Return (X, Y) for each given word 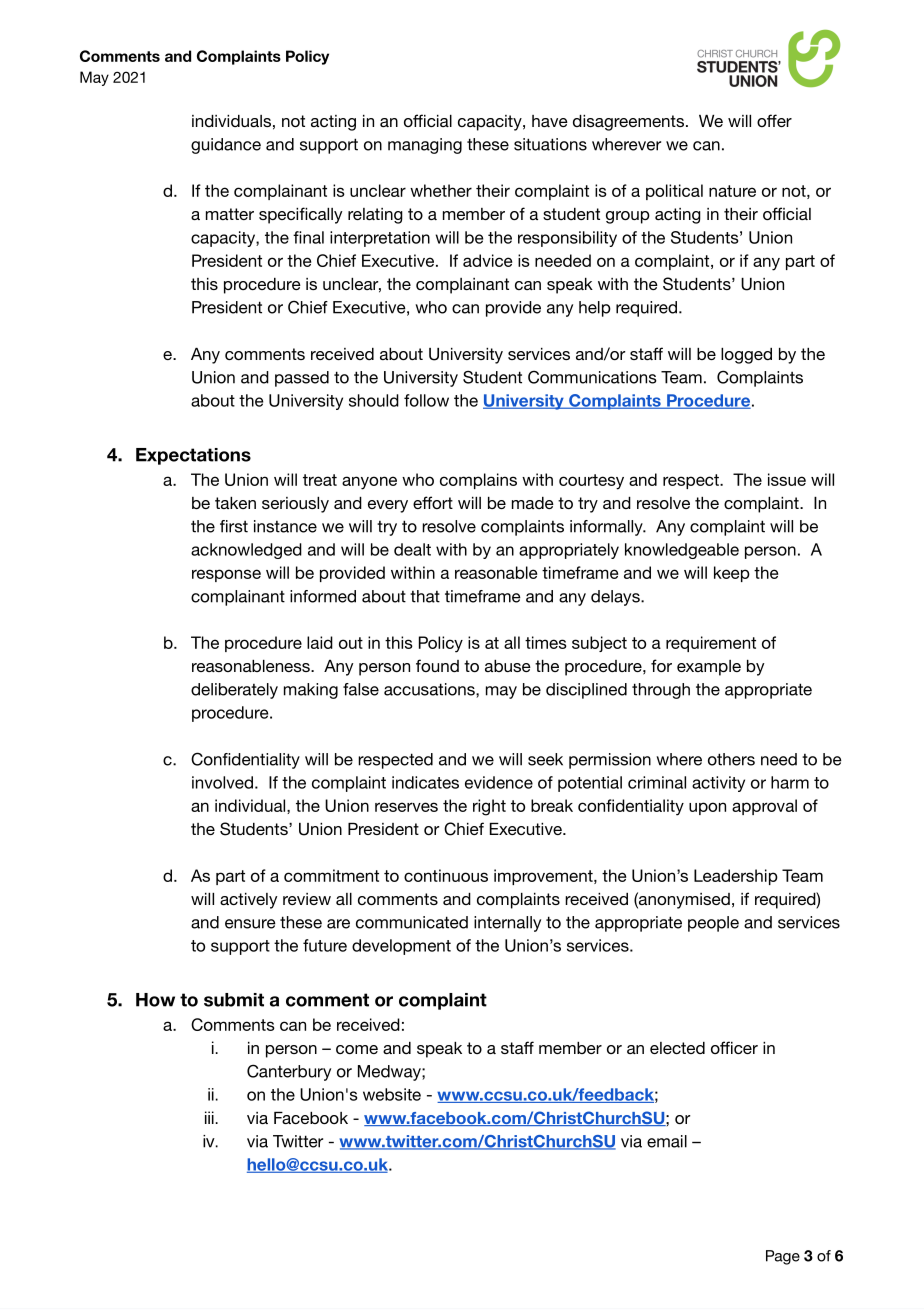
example (709, 668)
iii (209, 1117)
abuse (508, 666)
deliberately (234, 691)
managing (425, 146)
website (392, 1094)
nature (732, 191)
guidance (226, 146)
